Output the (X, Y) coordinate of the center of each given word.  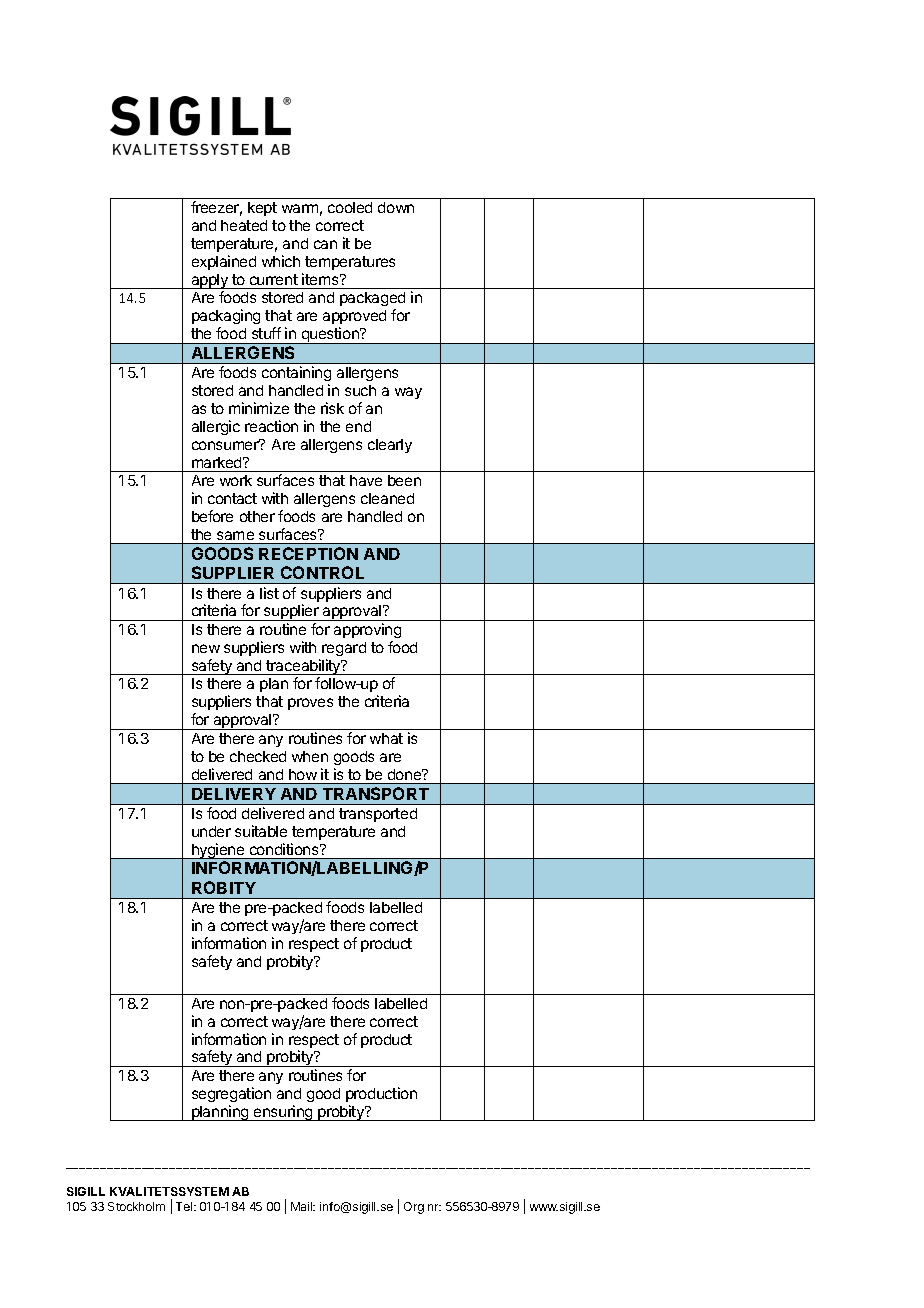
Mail (303, 1206)
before (212, 516)
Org (414, 1208)
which (281, 261)
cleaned (387, 498)
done (406, 774)
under (211, 831)
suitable (261, 831)
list (269, 593)
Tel (185, 1206)
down (396, 207)
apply (209, 281)
